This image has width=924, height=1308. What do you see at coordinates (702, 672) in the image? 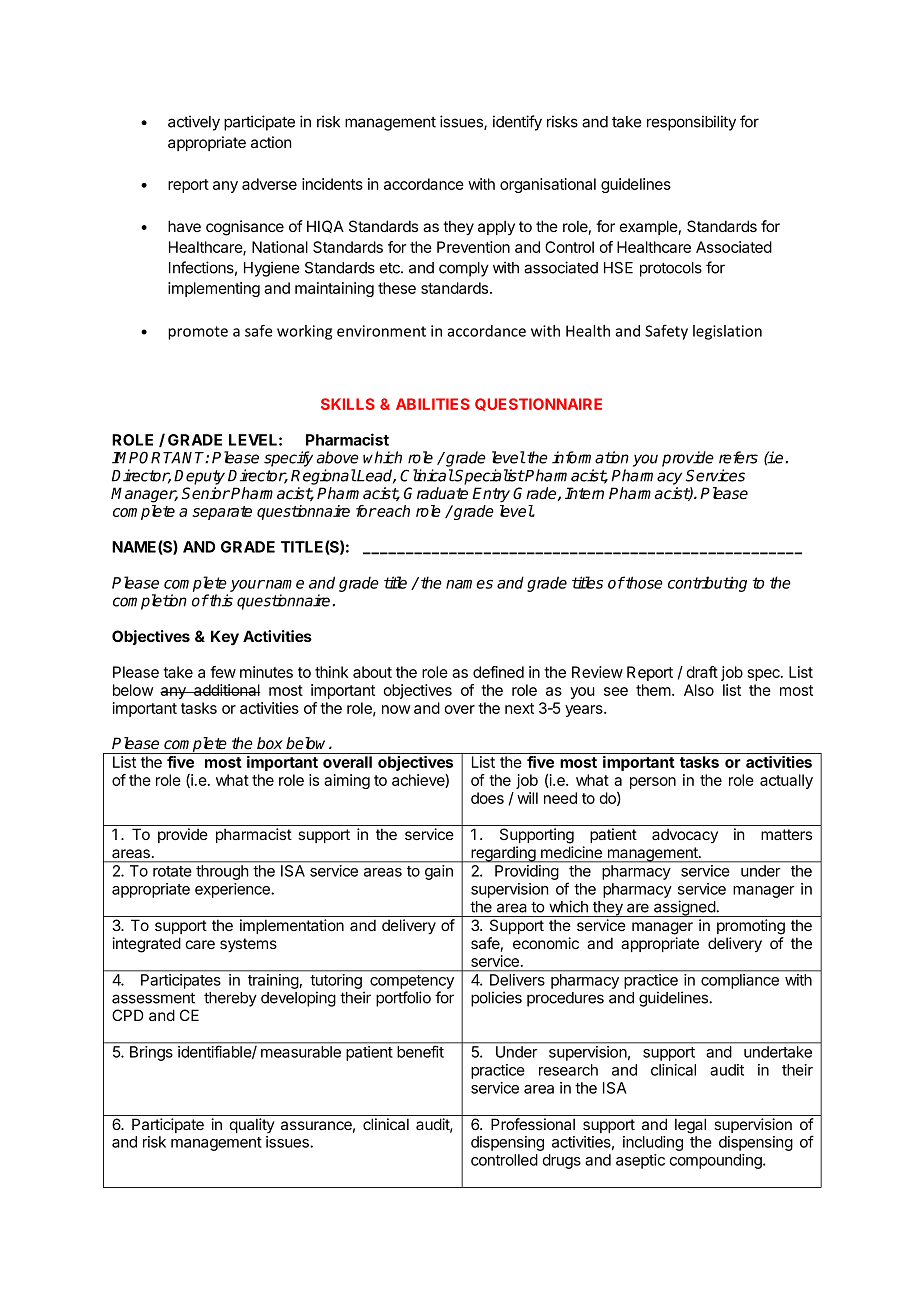
I see `draft` at bounding box center [702, 672].
